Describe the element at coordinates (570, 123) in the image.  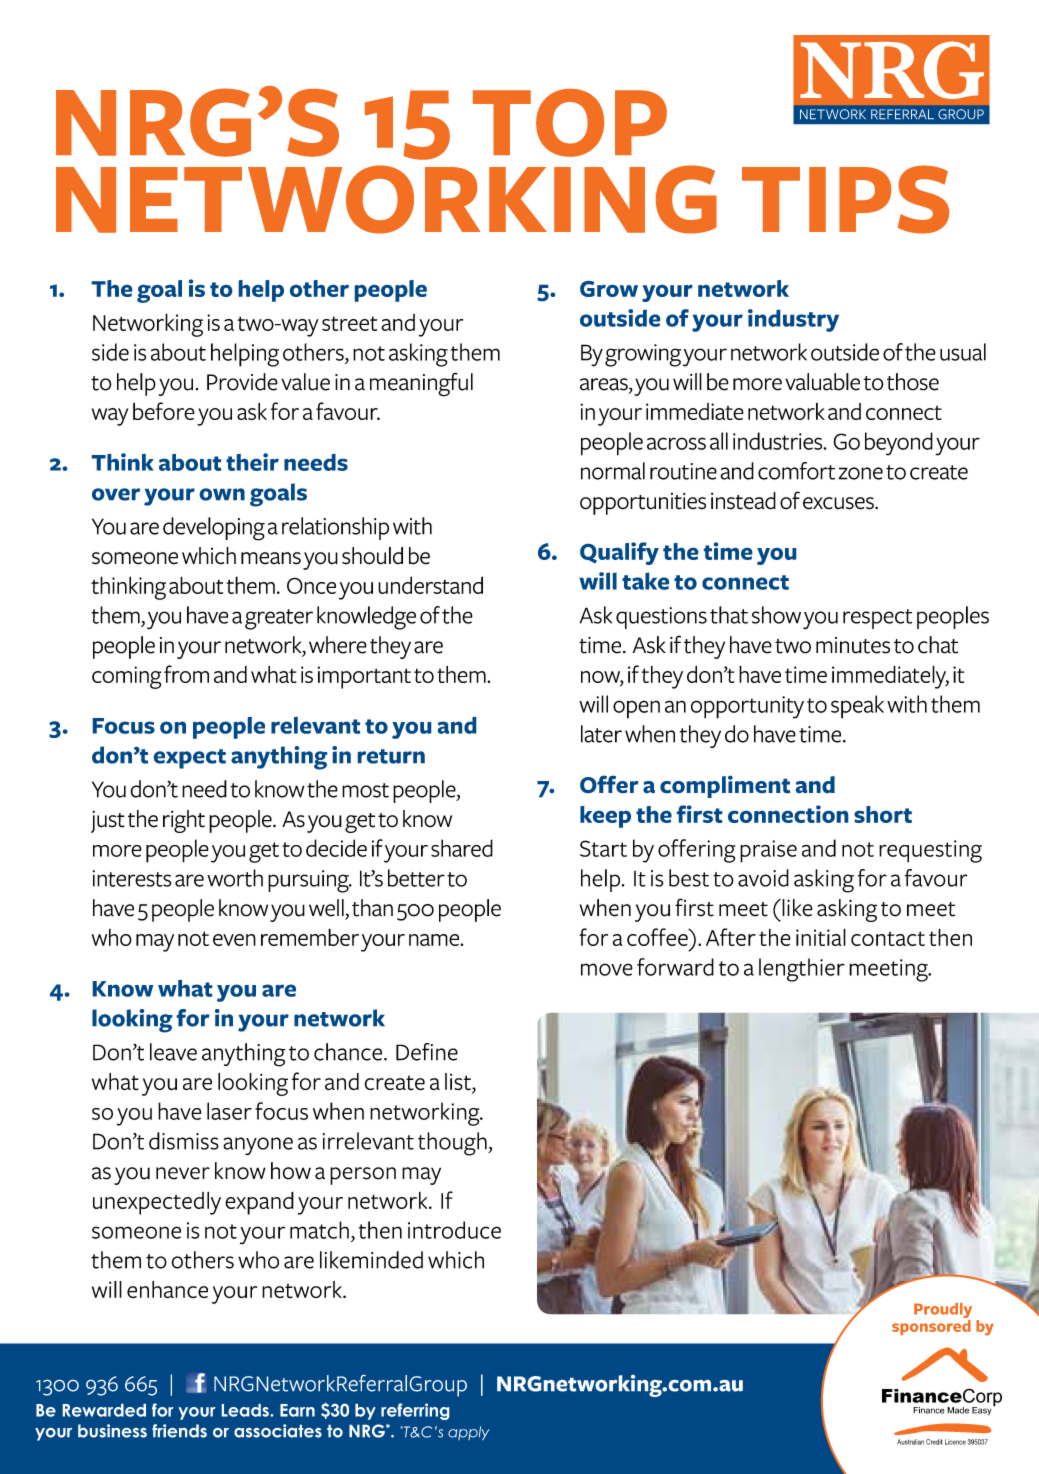
I see `TOP` at that location.
